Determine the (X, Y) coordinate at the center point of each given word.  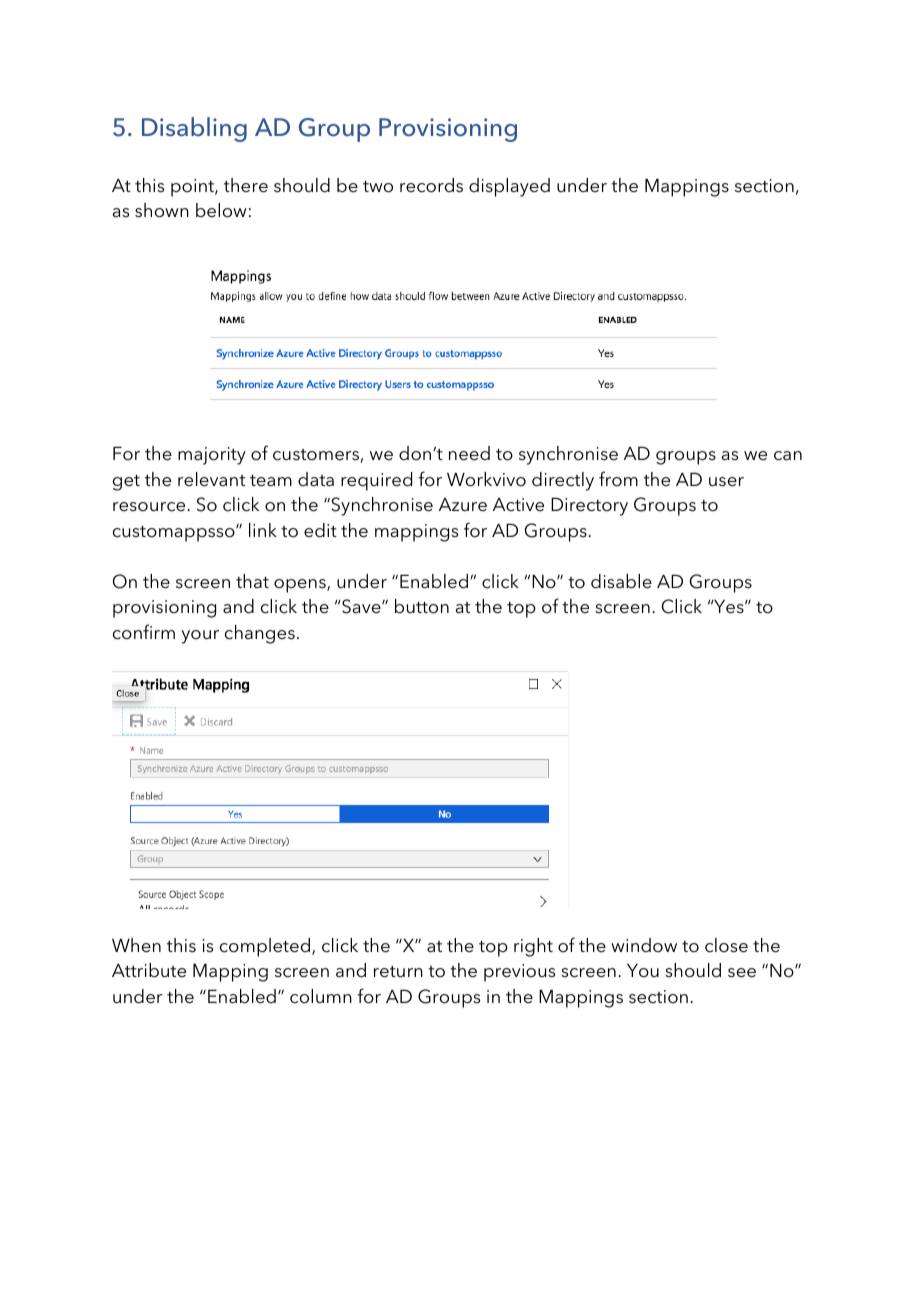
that (252, 581)
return (398, 972)
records (431, 185)
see (742, 973)
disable (621, 581)
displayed (509, 187)
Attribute (149, 970)
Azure (463, 505)
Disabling (194, 129)
